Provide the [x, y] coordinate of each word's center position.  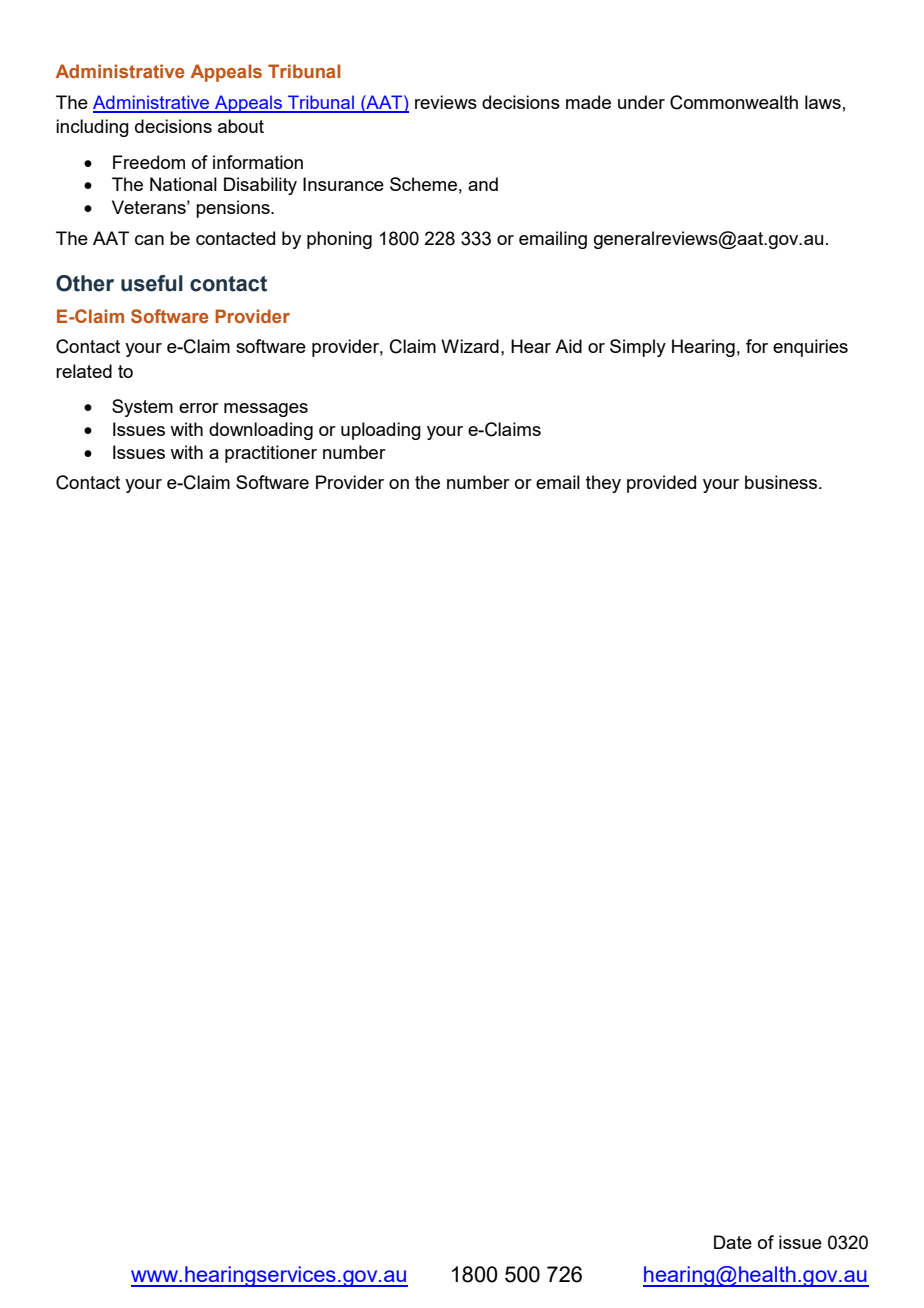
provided [661, 484]
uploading [381, 431]
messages [266, 410]
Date [733, 1242]
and [483, 184]
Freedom [149, 162]
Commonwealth [734, 102]
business [782, 482]
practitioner [271, 454]
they [603, 484]
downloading [261, 431]
